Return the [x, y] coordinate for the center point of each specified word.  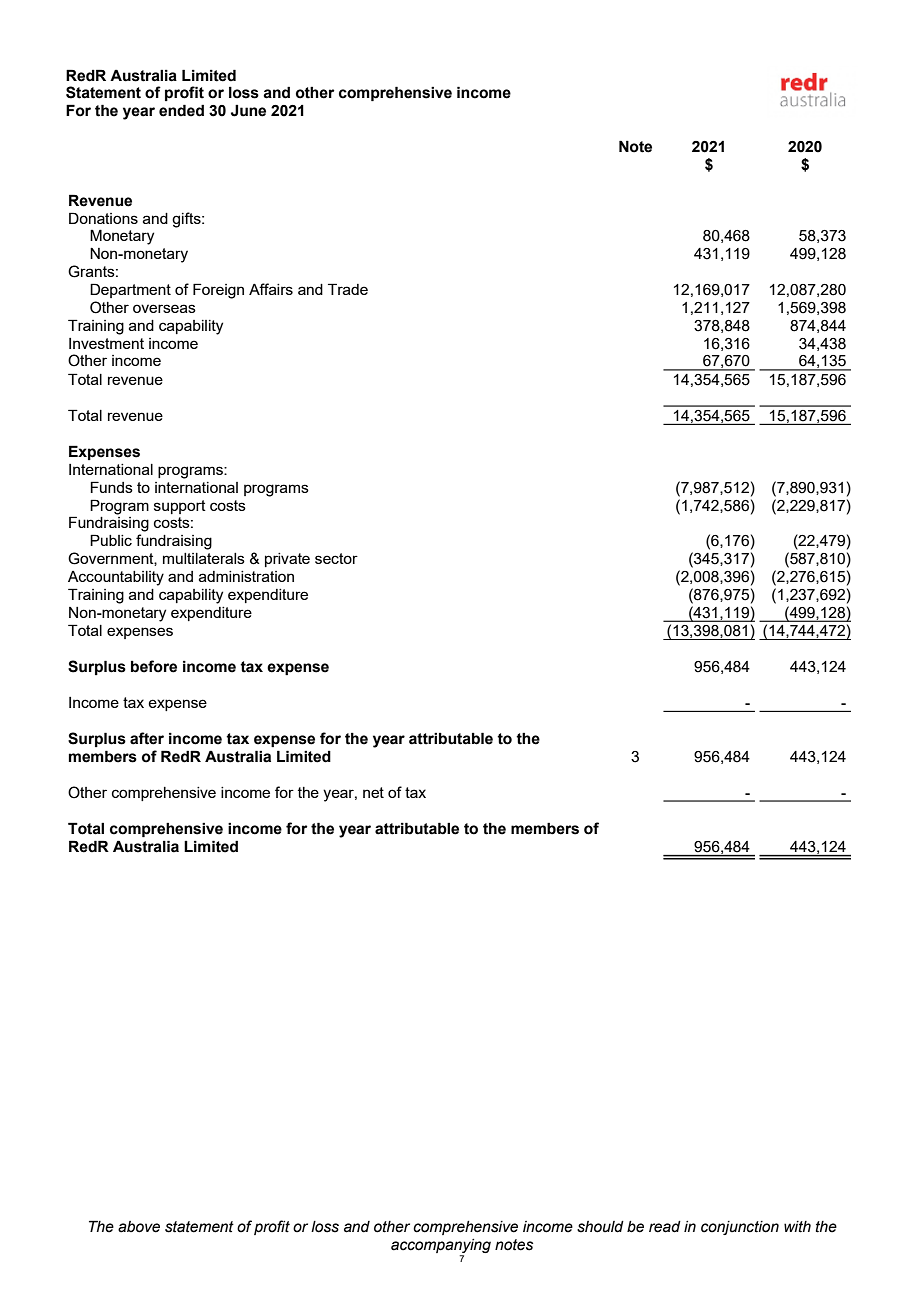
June [248, 111]
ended [181, 110]
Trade [348, 289]
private [287, 560]
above [139, 1227]
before [154, 666]
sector [336, 558]
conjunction [740, 1228]
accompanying [441, 1247]
